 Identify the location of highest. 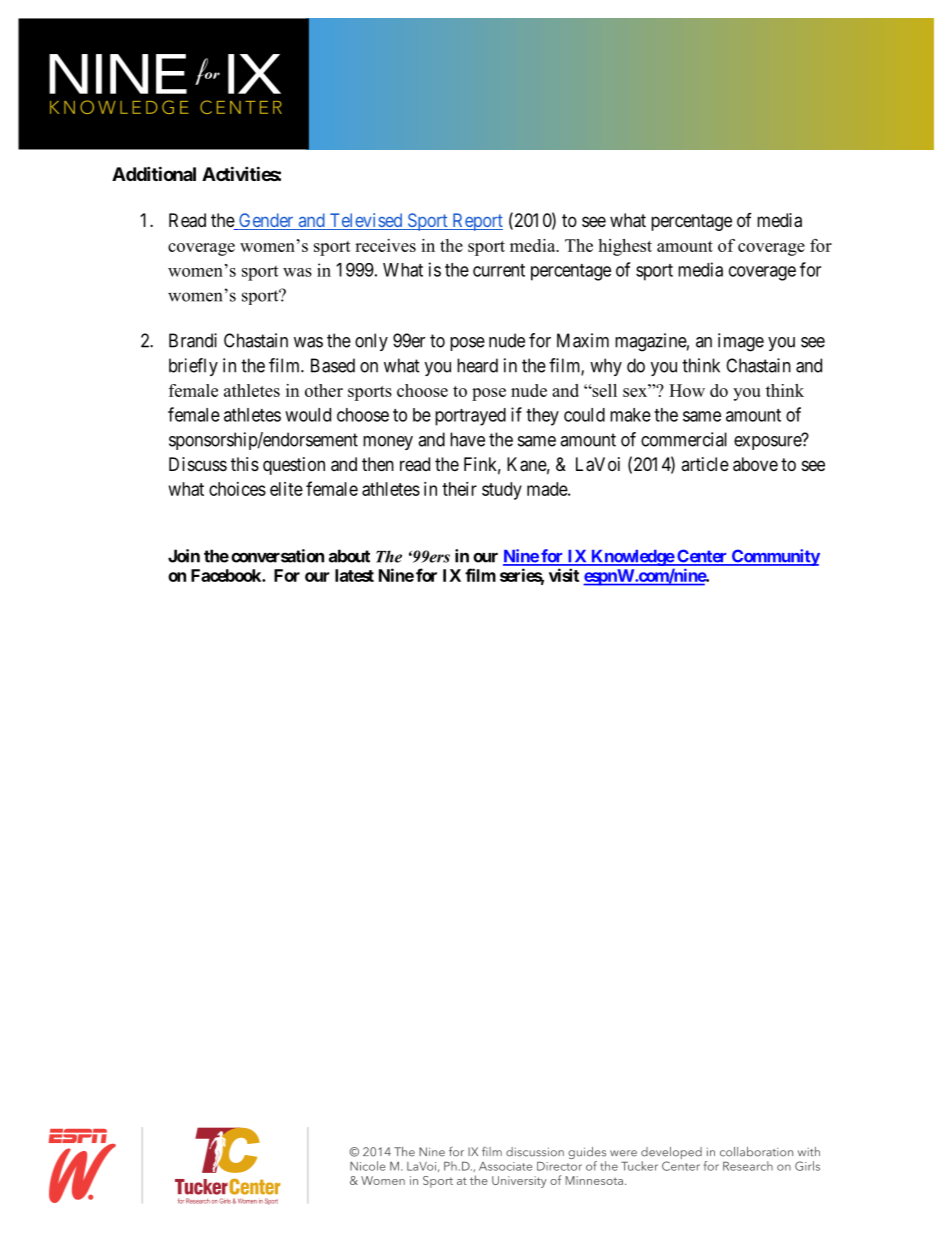
(625, 247).
